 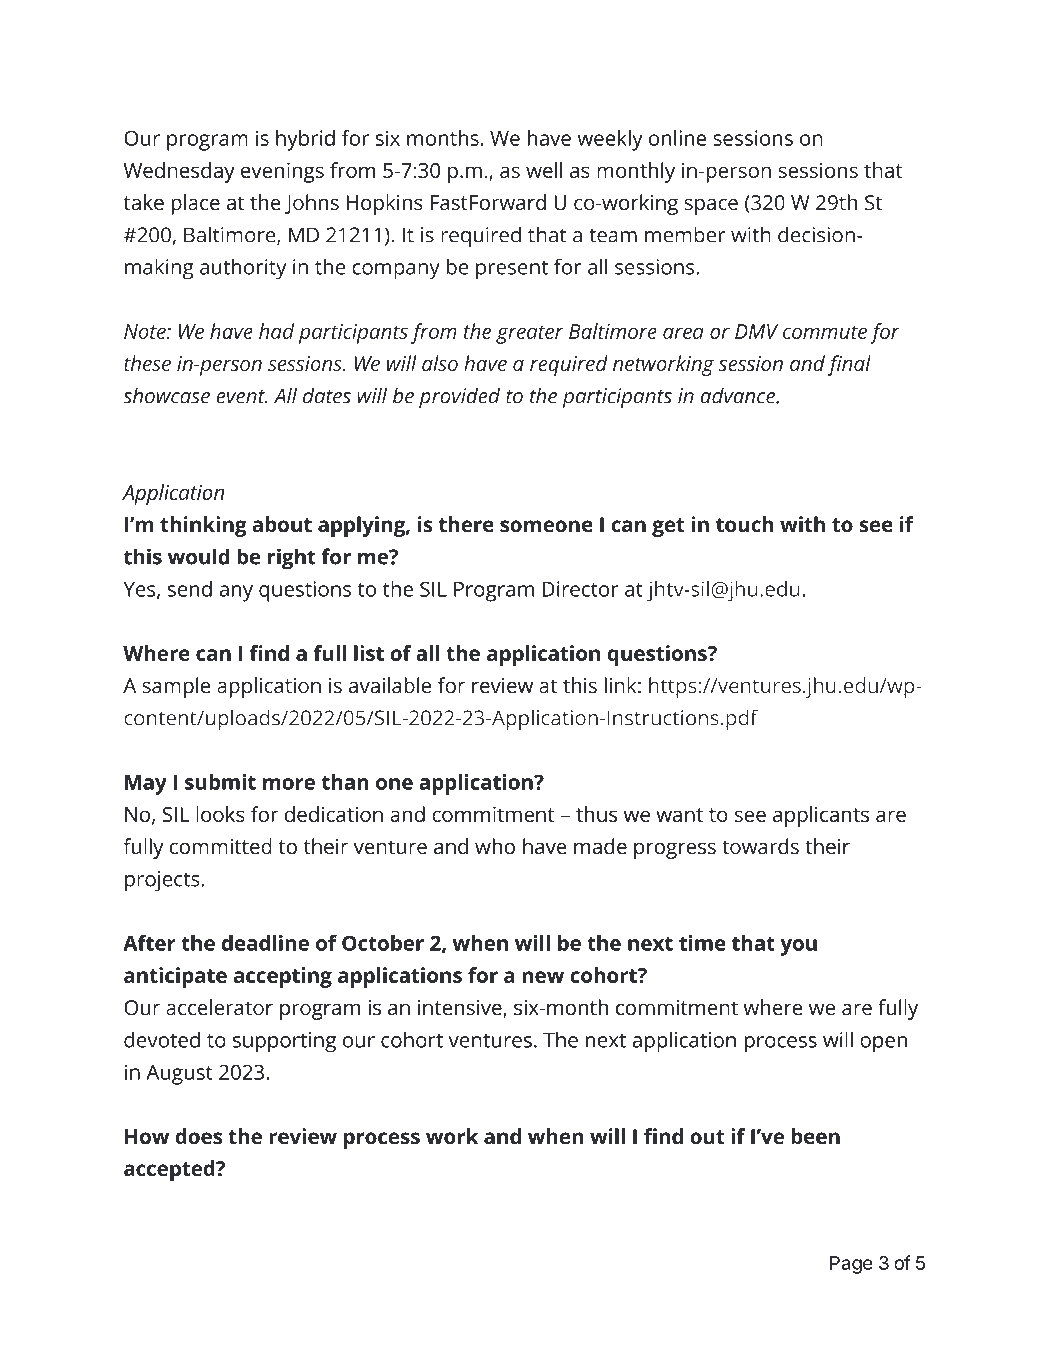 I want to click on space, so click(x=711, y=206).
